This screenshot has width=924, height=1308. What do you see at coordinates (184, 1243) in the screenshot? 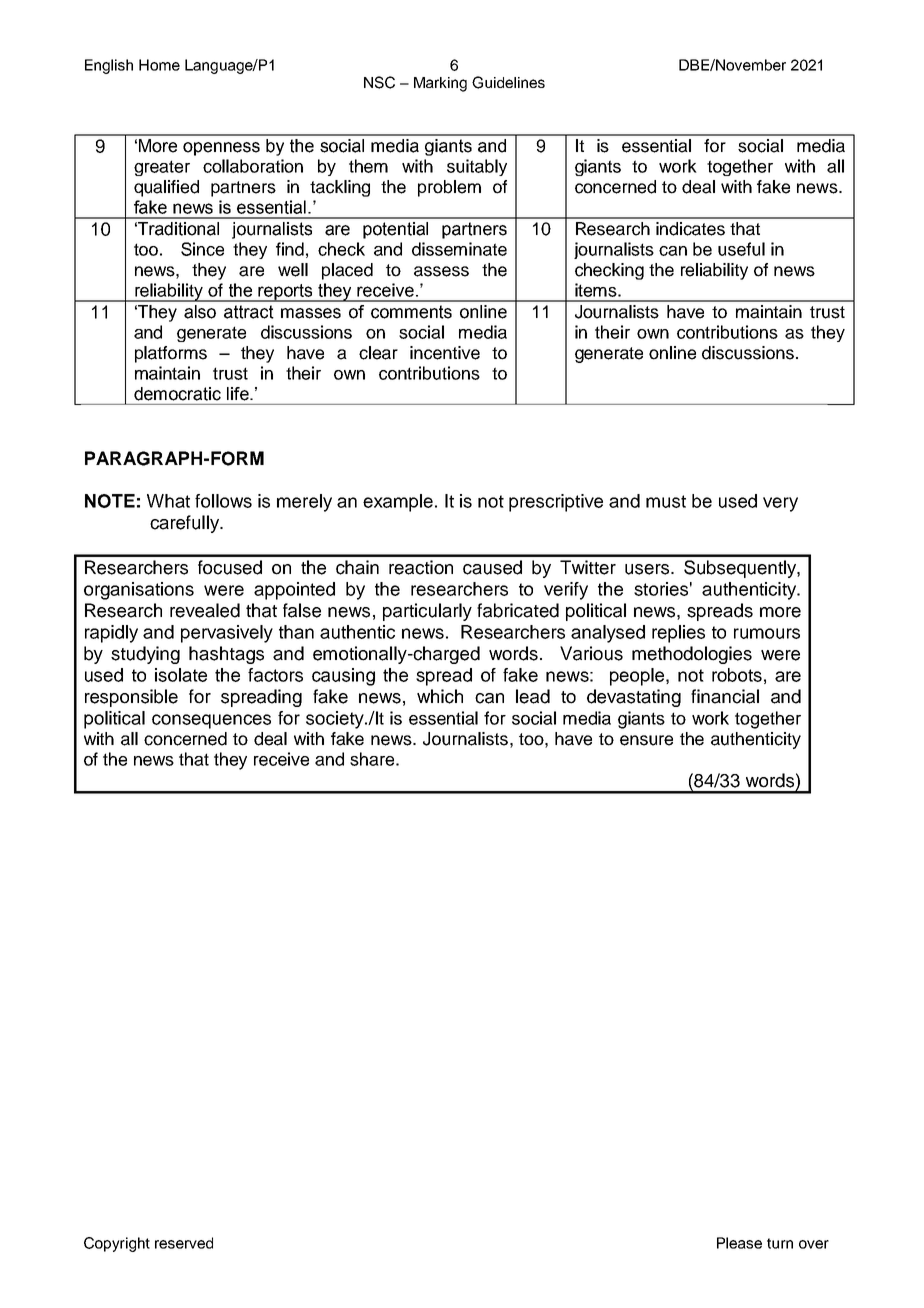
I see `reserved` at bounding box center [184, 1243].
